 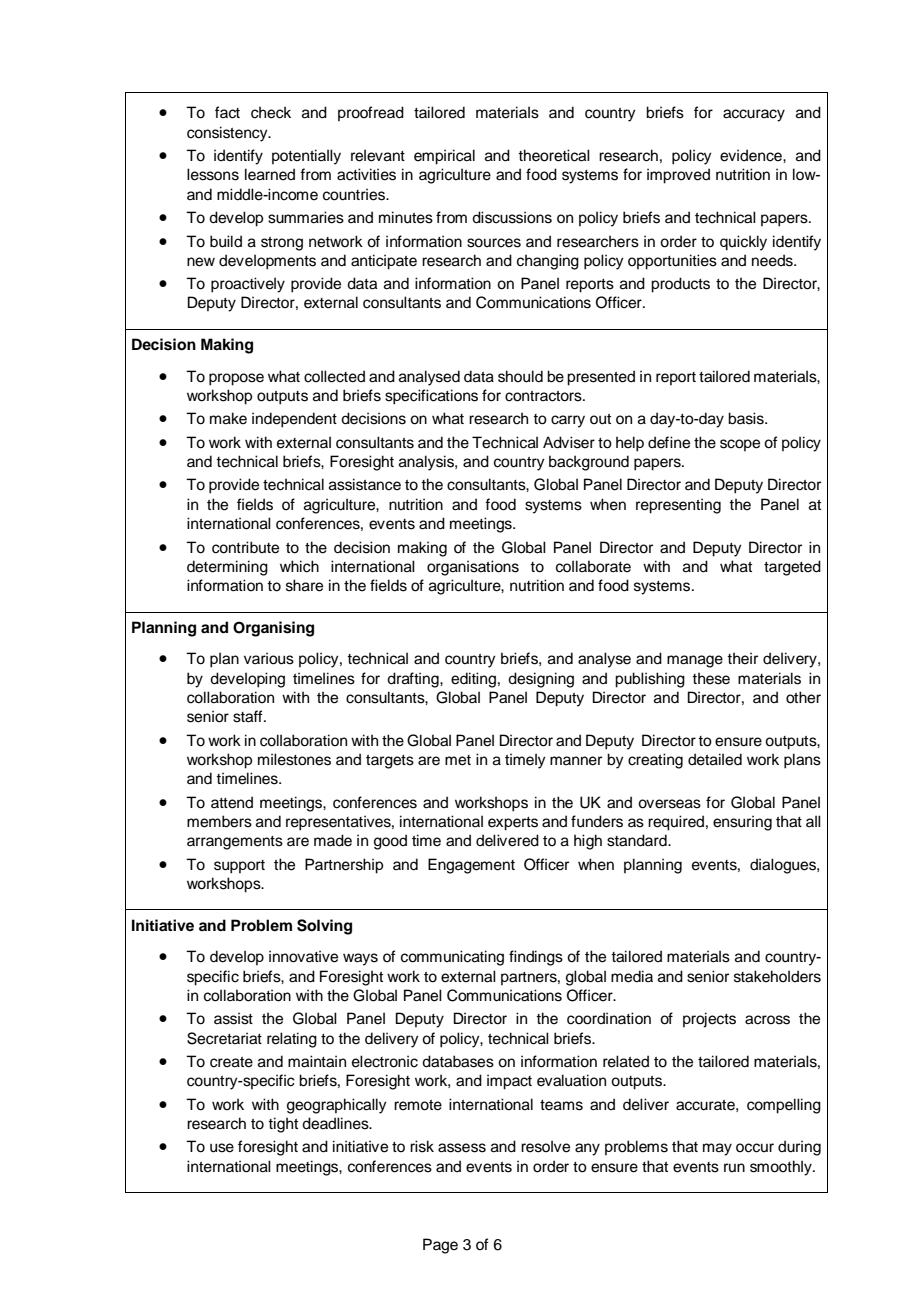 I want to click on ensuring, so click(x=742, y=823).
